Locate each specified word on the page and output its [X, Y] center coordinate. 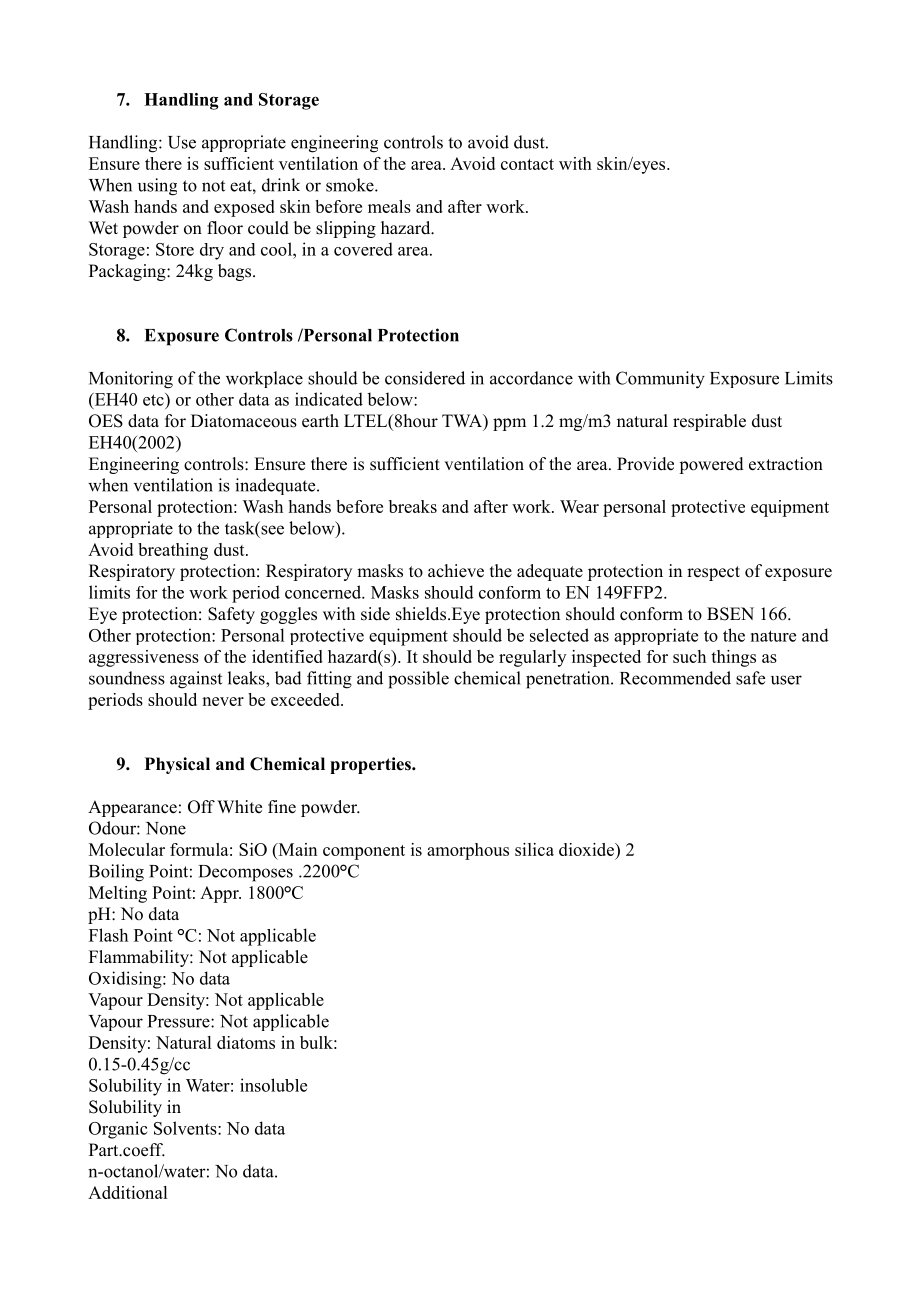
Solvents [186, 1128]
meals [389, 206]
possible [418, 680]
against [196, 680]
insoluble [273, 1085]
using [157, 187]
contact [527, 164]
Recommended [675, 678]
